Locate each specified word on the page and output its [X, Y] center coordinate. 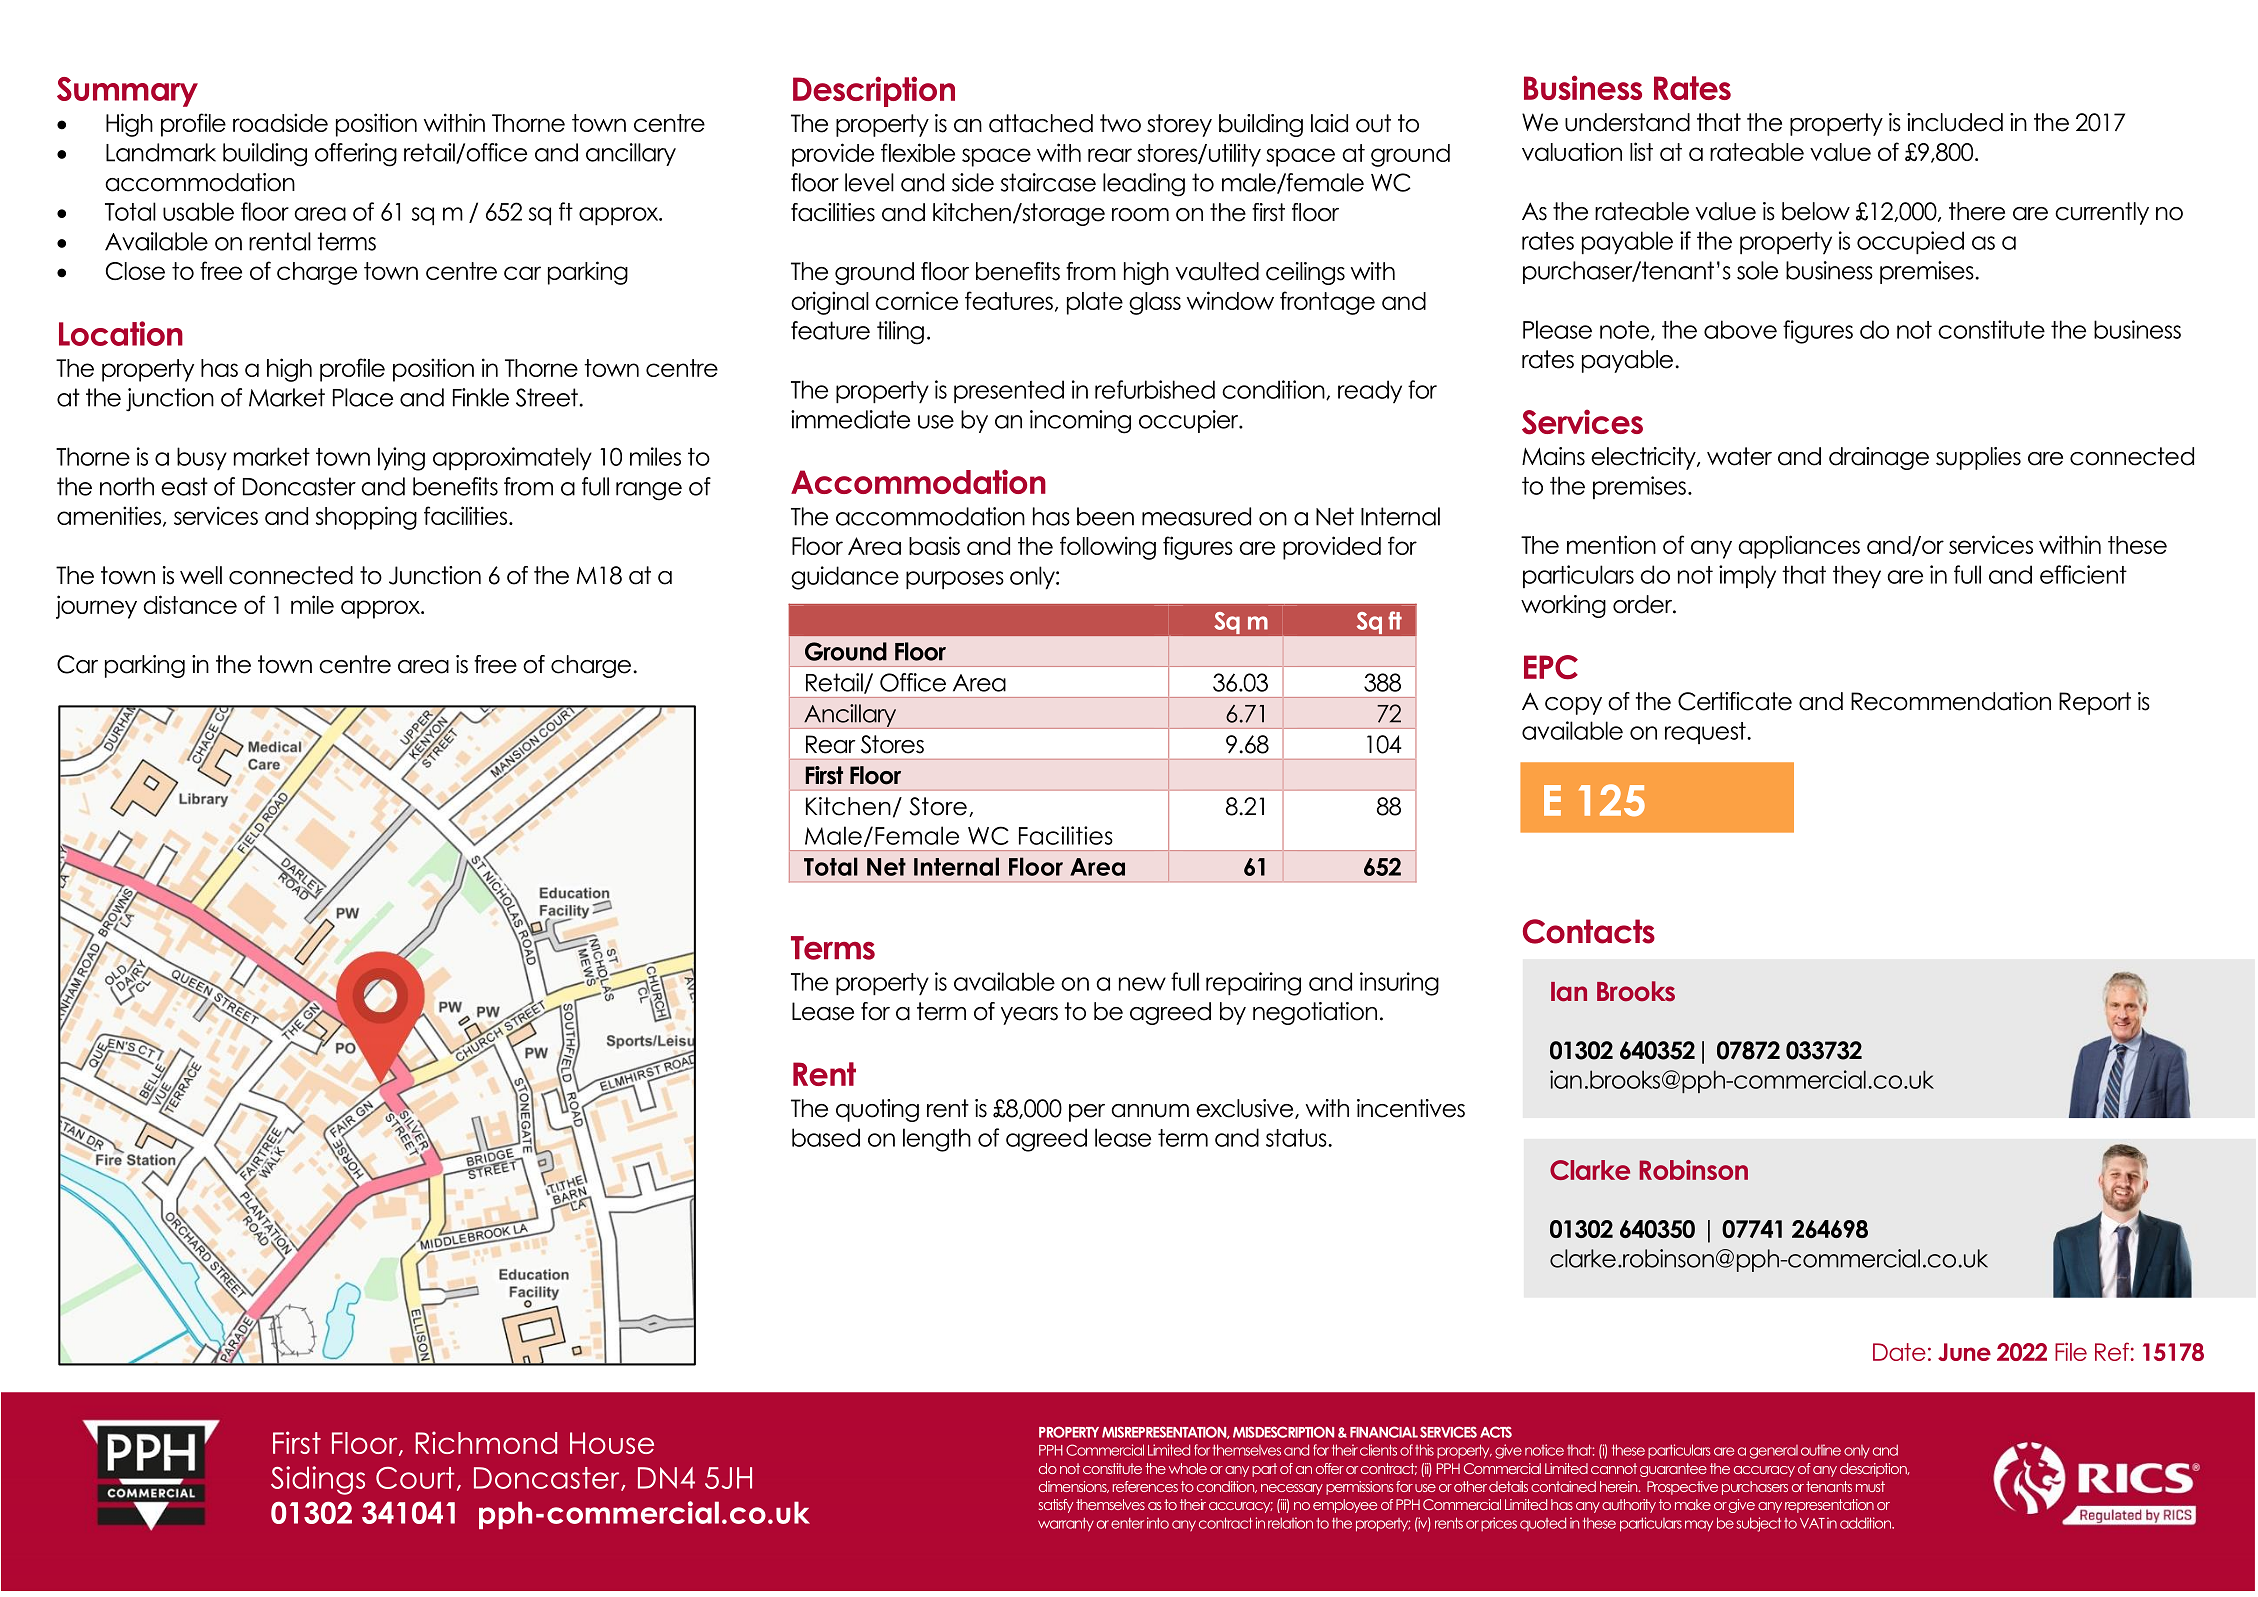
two [1120, 123]
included [1955, 122]
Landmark [161, 152]
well [201, 575]
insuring [1399, 984]
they [1857, 576]
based [826, 1137]
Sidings [318, 1480]
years [1029, 1016]
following [1108, 548]
